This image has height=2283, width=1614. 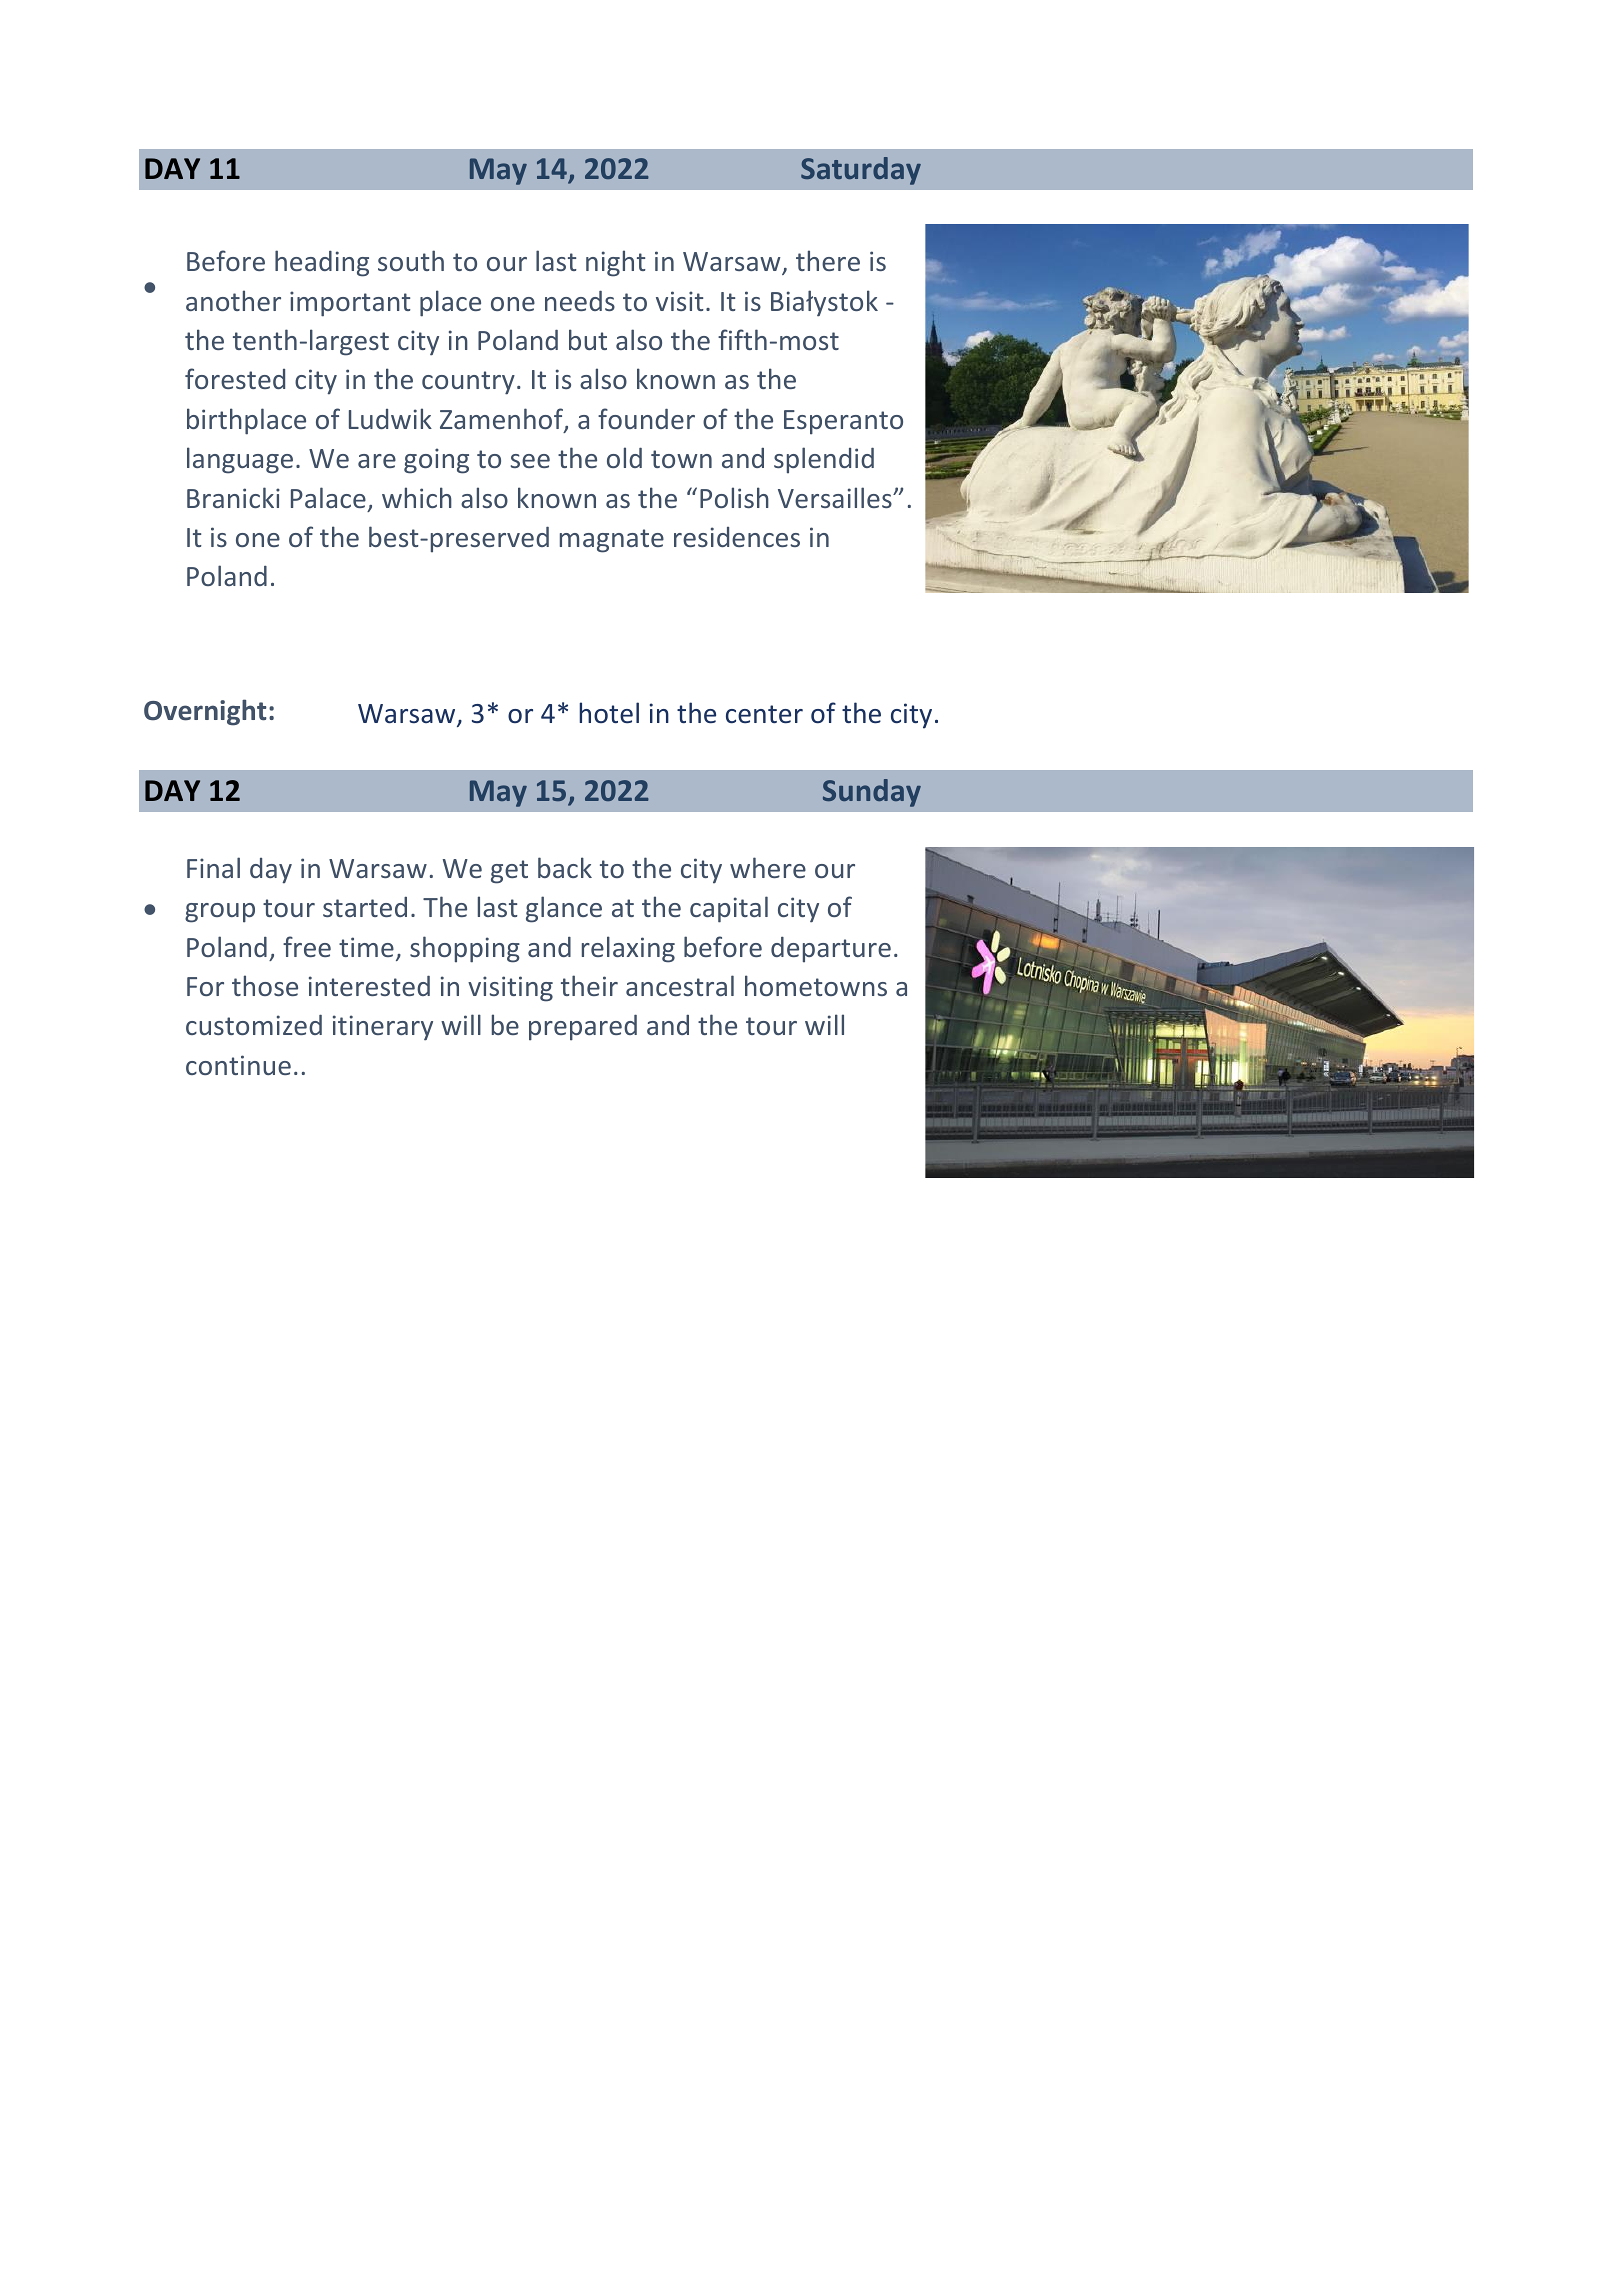 What do you see at coordinates (824, 460) in the image?
I see `splendid` at bounding box center [824, 460].
